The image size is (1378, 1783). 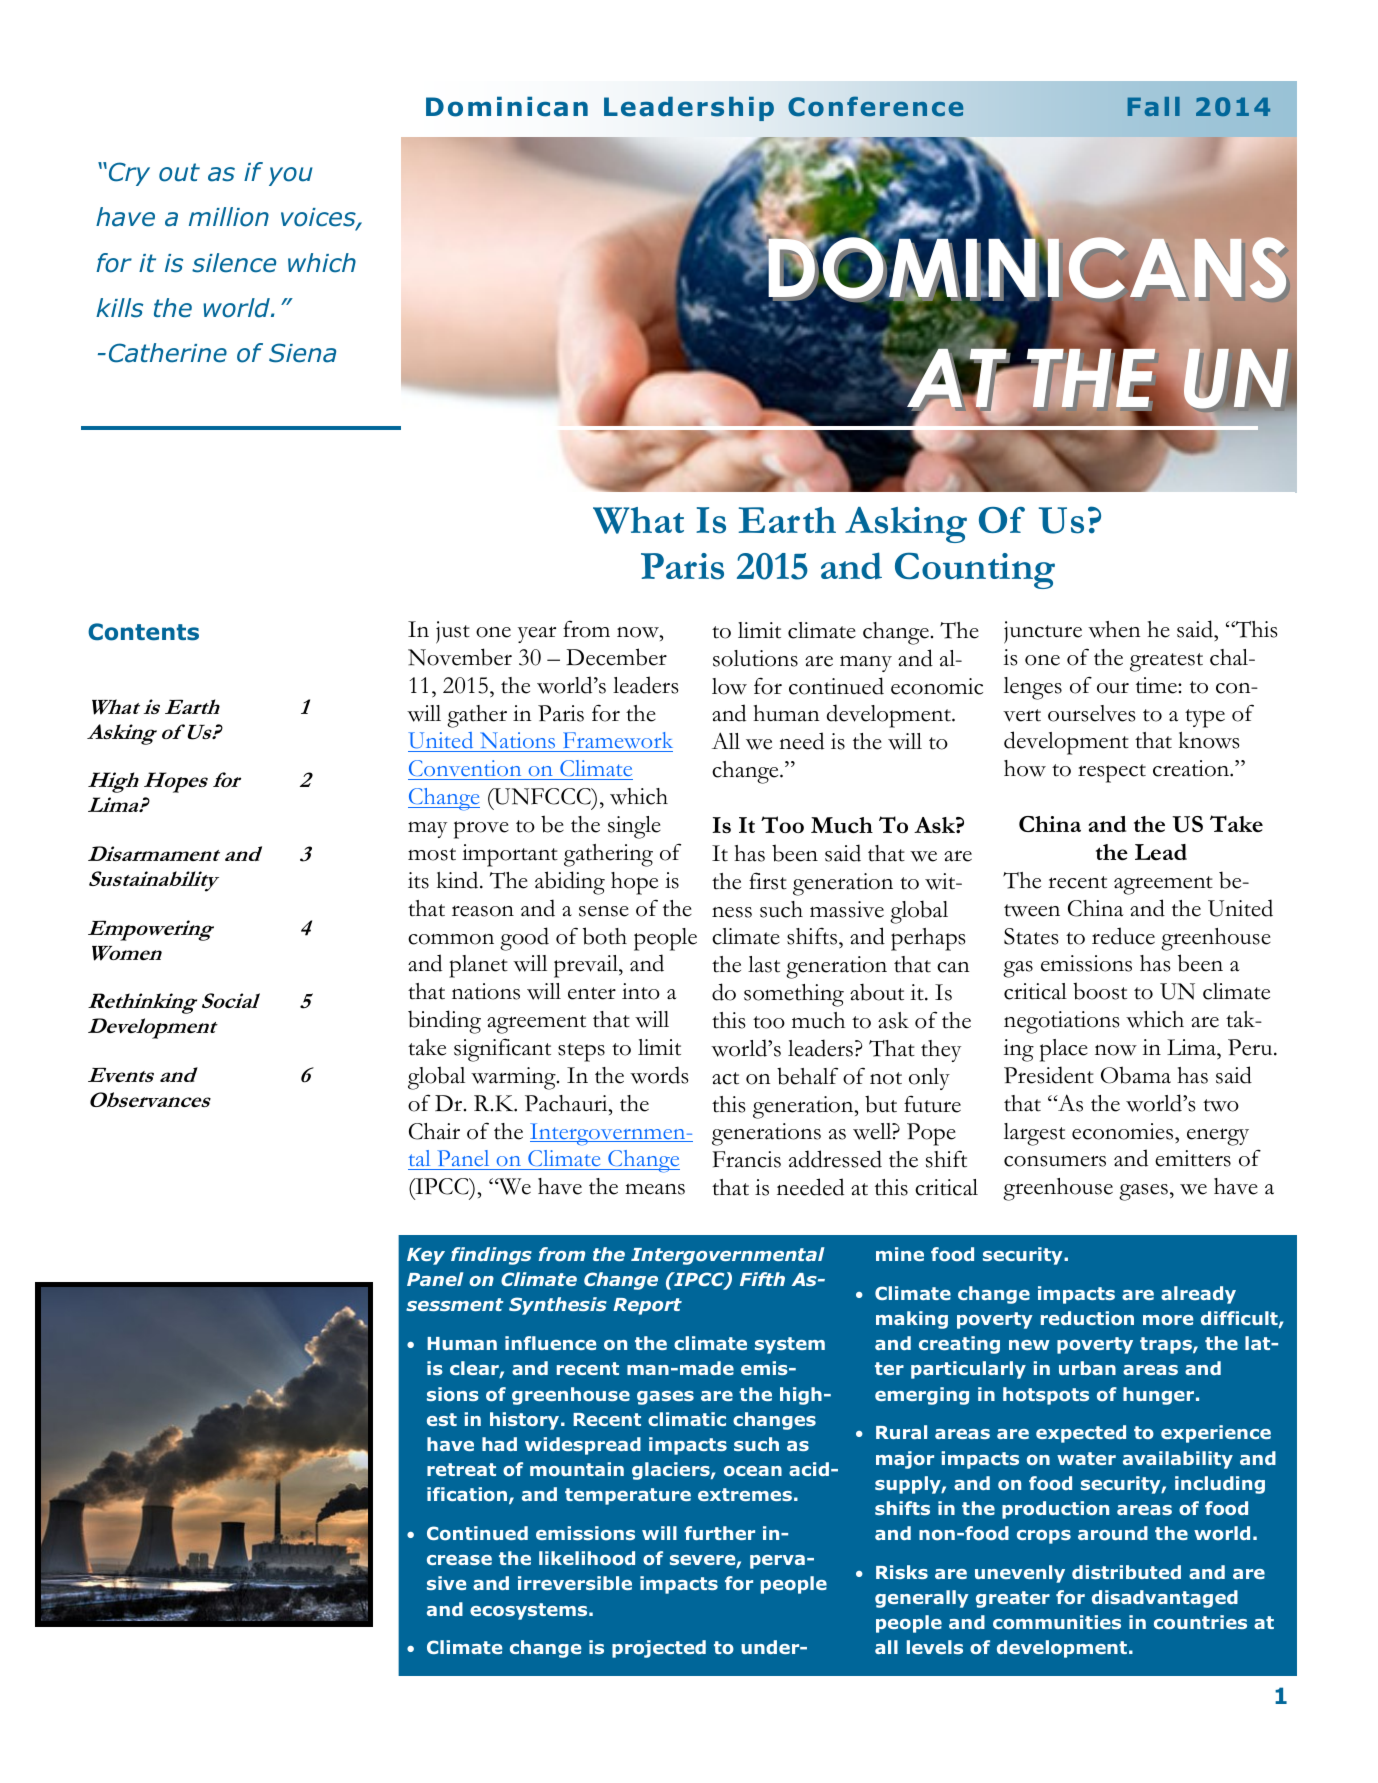 I want to click on Fall, so click(x=1154, y=106).
